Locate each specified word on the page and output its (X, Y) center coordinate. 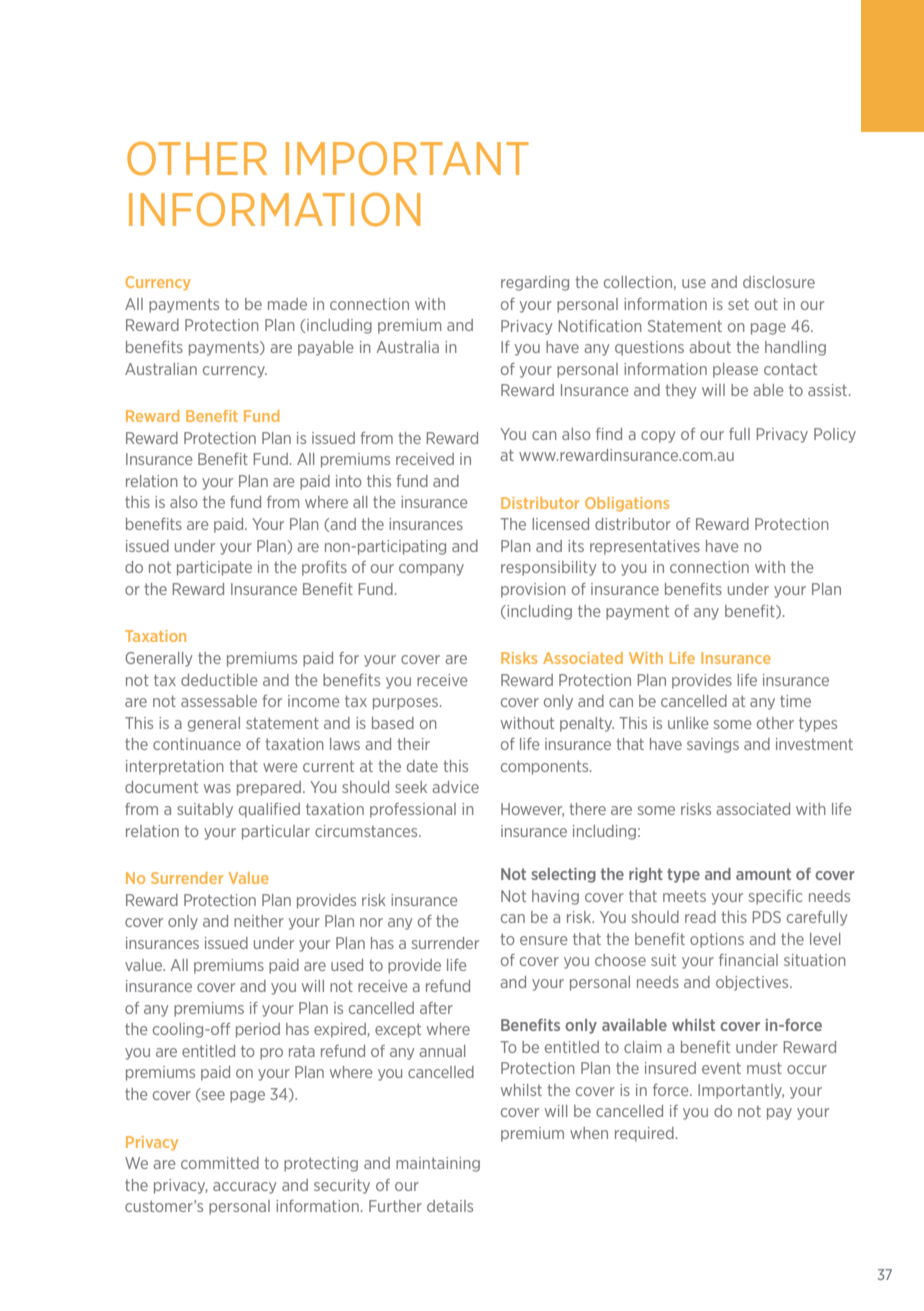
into (349, 481)
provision (533, 590)
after (436, 1008)
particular (276, 832)
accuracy (244, 1188)
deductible (219, 680)
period (258, 1030)
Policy (835, 435)
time (795, 701)
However (532, 810)
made (287, 304)
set (738, 304)
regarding (535, 283)
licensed (560, 524)
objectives (753, 983)
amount (763, 874)
